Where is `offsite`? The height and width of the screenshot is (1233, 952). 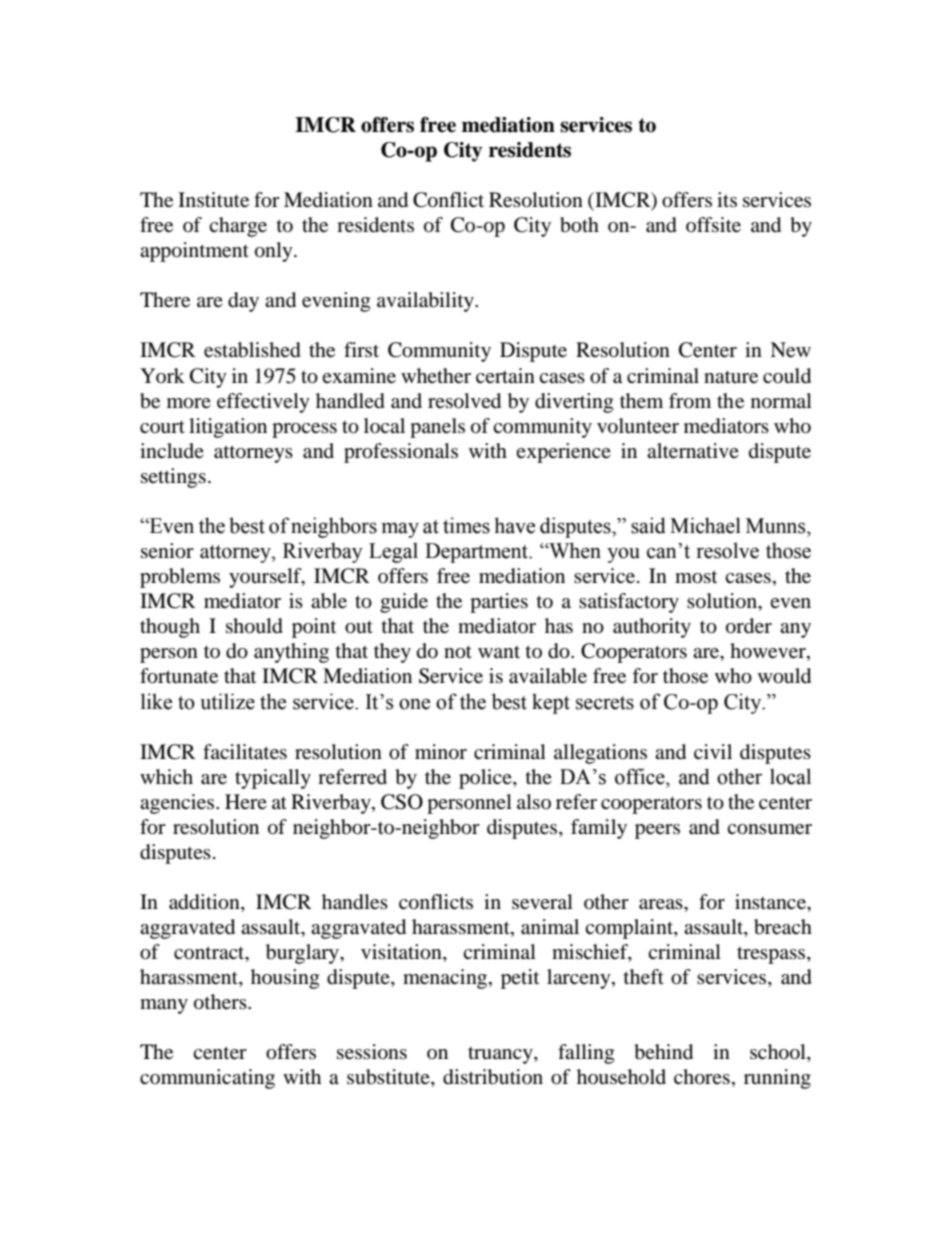 offsite is located at coordinates (713, 225).
